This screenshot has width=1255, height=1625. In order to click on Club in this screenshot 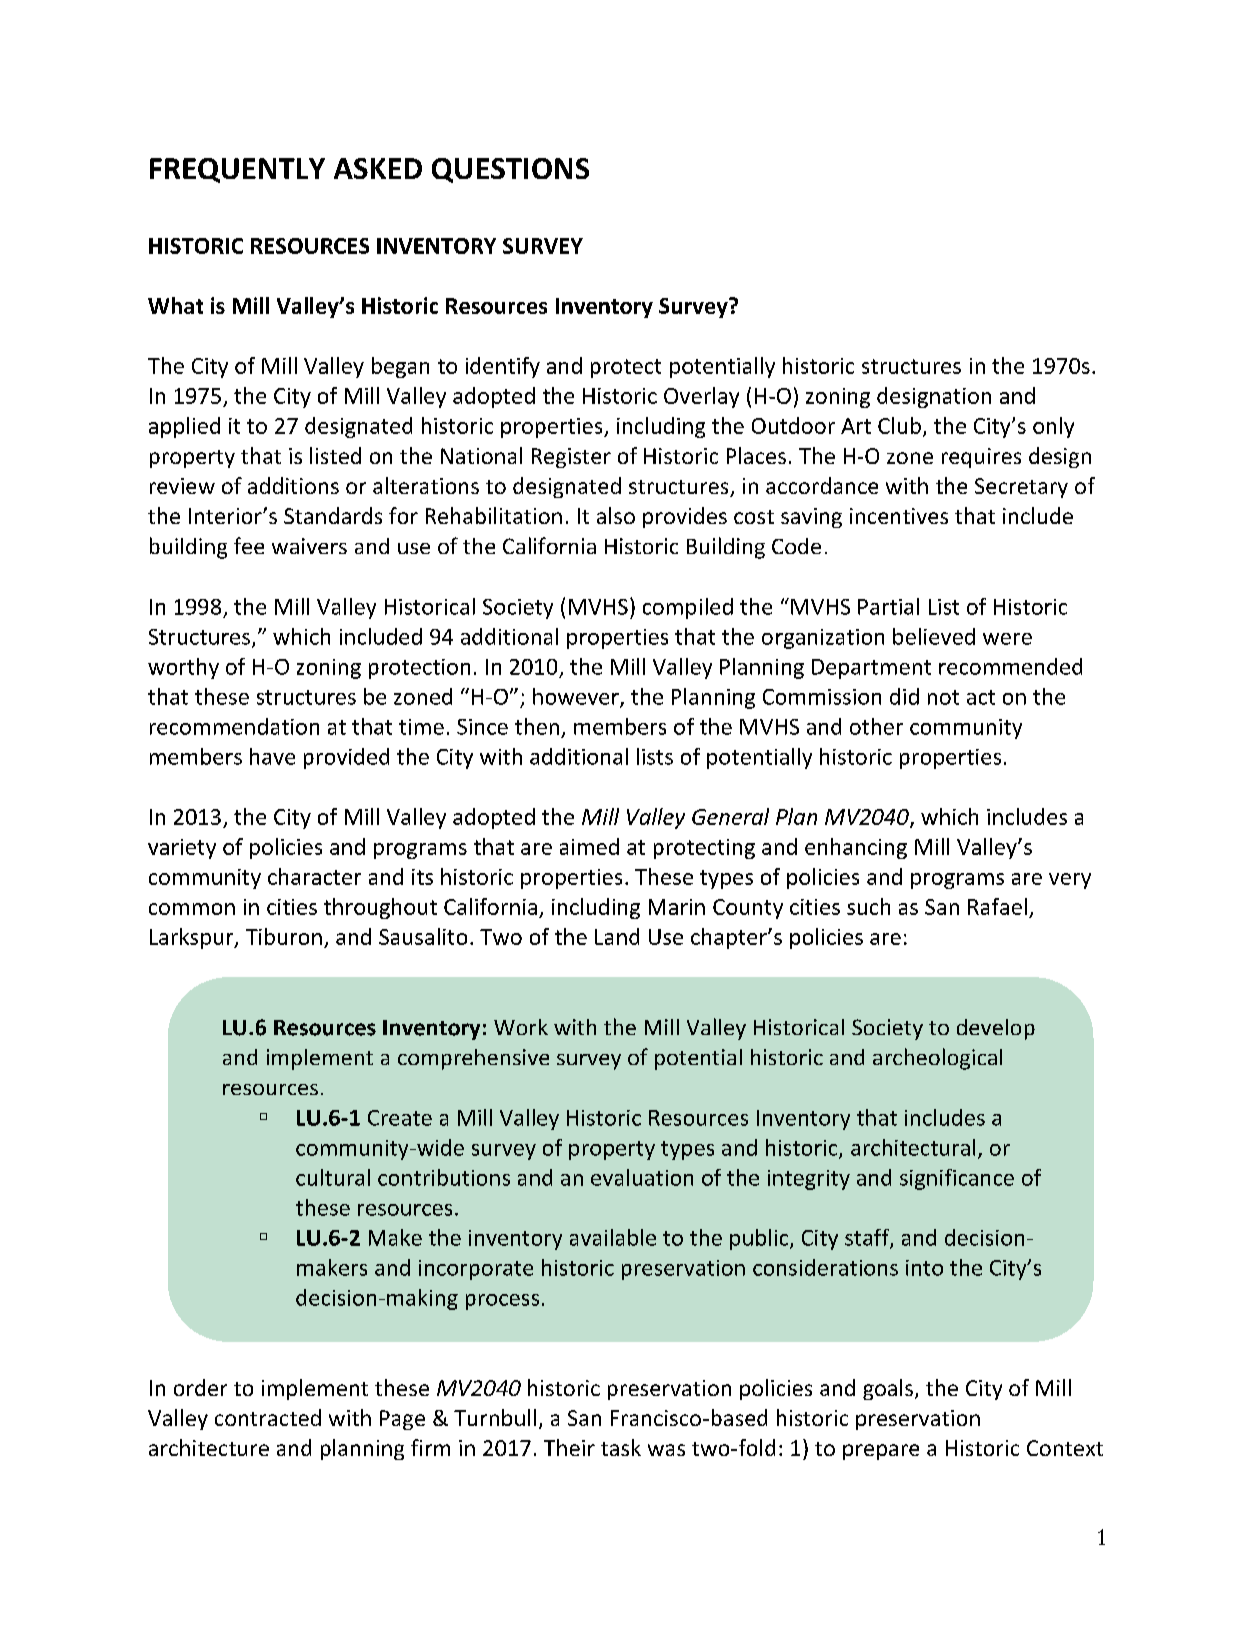, I will do `click(899, 425)`.
